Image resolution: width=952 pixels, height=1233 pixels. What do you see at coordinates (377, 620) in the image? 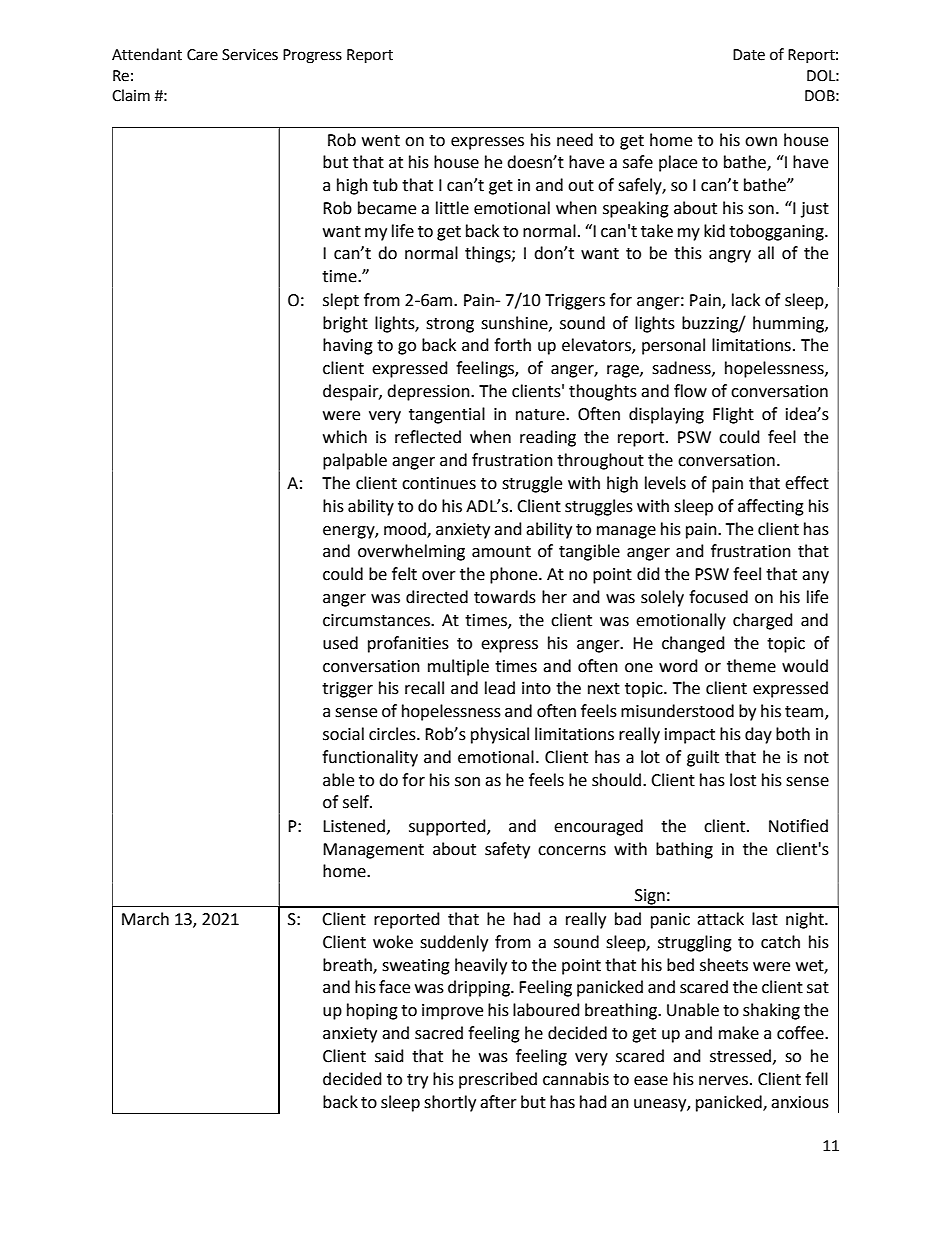
I see `circumstances` at bounding box center [377, 620].
